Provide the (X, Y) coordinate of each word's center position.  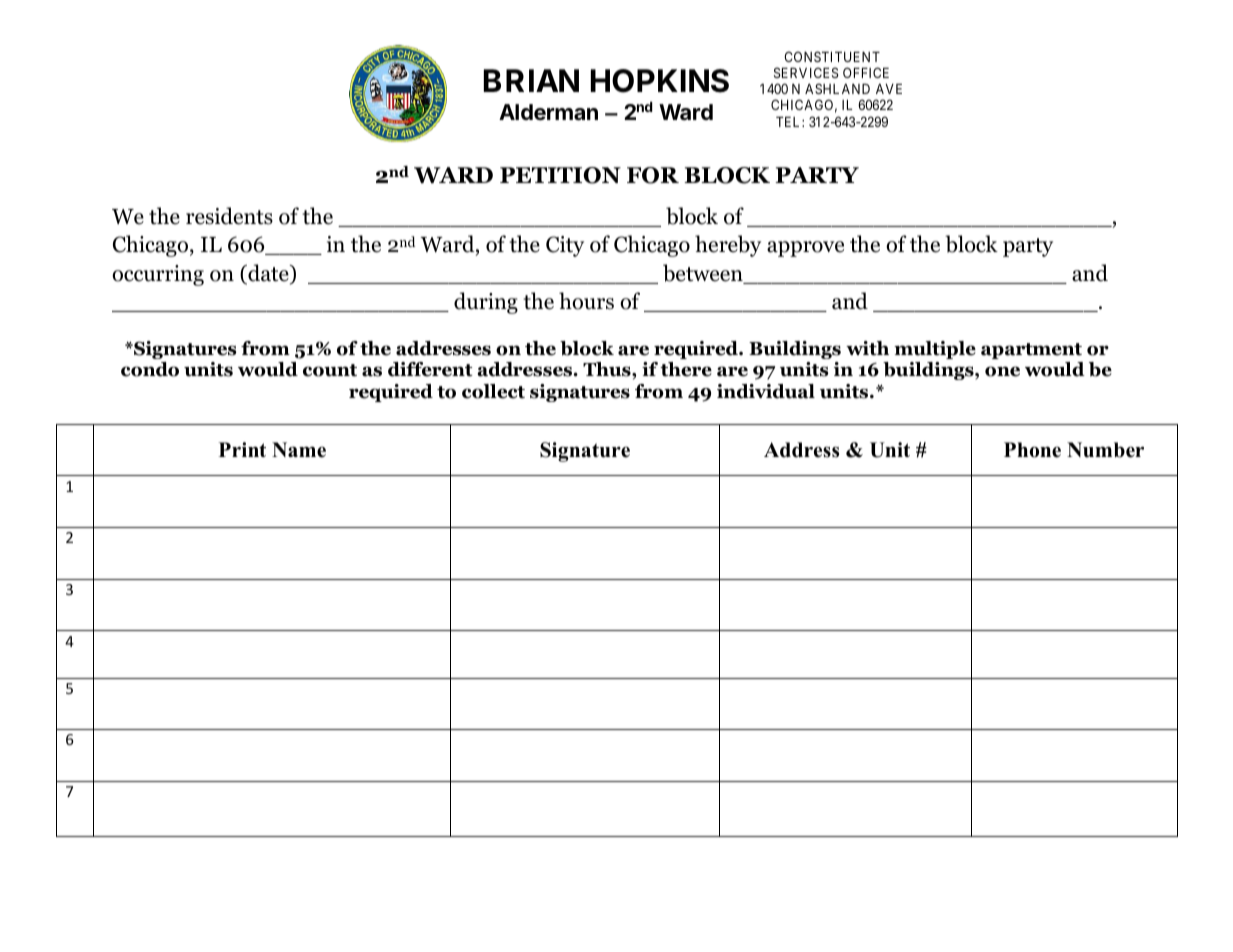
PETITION (560, 175)
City (565, 246)
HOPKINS (660, 81)
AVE (889, 89)
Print (242, 449)
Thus (608, 369)
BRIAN (531, 80)
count (330, 370)
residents (229, 216)
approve (805, 249)
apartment (1031, 351)
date (268, 274)
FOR (653, 175)
